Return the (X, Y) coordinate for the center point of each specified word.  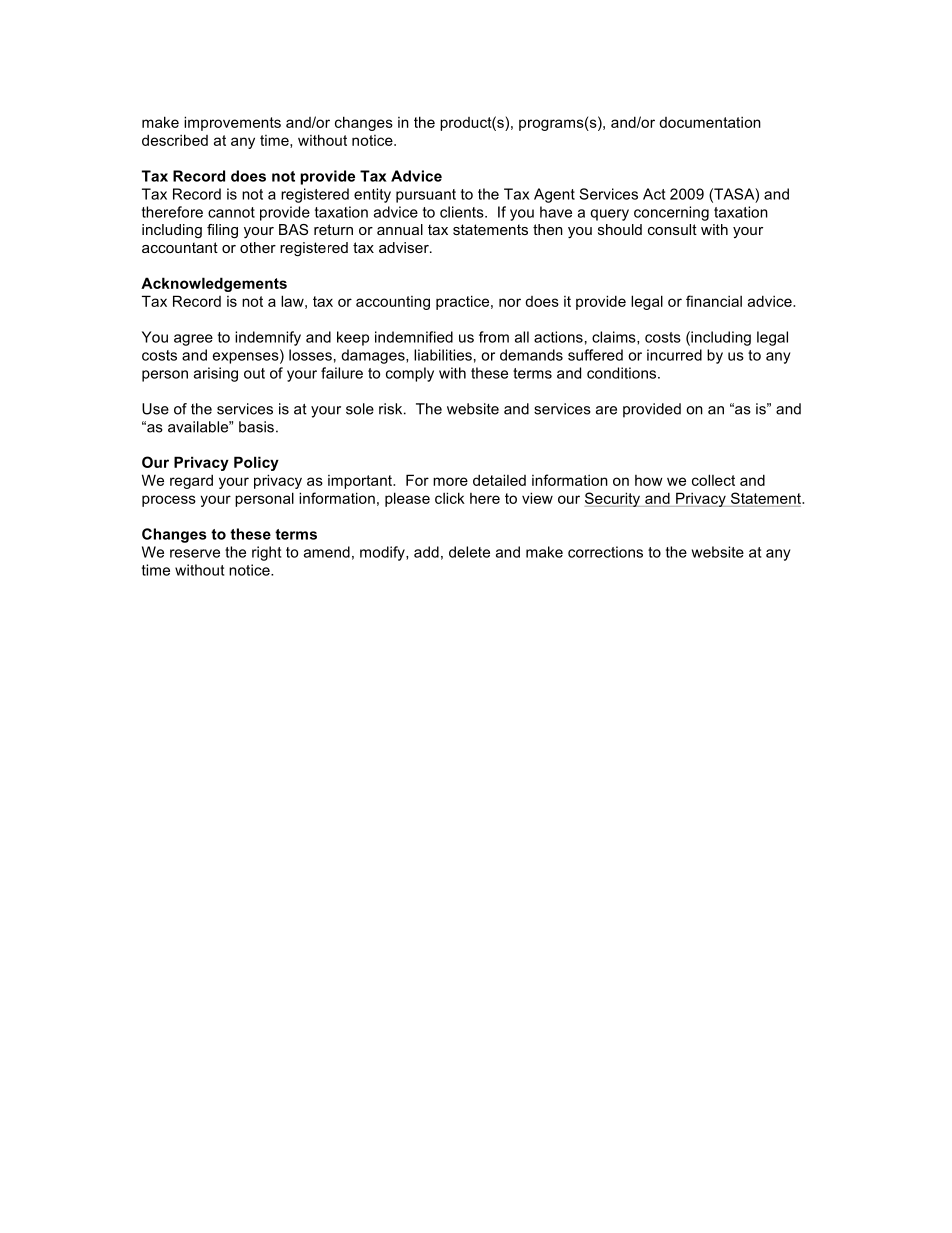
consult (672, 229)
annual (400, 229)
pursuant (426, 196)
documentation (710, 122)
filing (222, 231)
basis (256, 427)
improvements (232, 123)
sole (360, 409)
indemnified (414, 337)
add (426, 552)
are (606, 410)
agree (193, 340)
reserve (195, 553)
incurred (674, 355)
